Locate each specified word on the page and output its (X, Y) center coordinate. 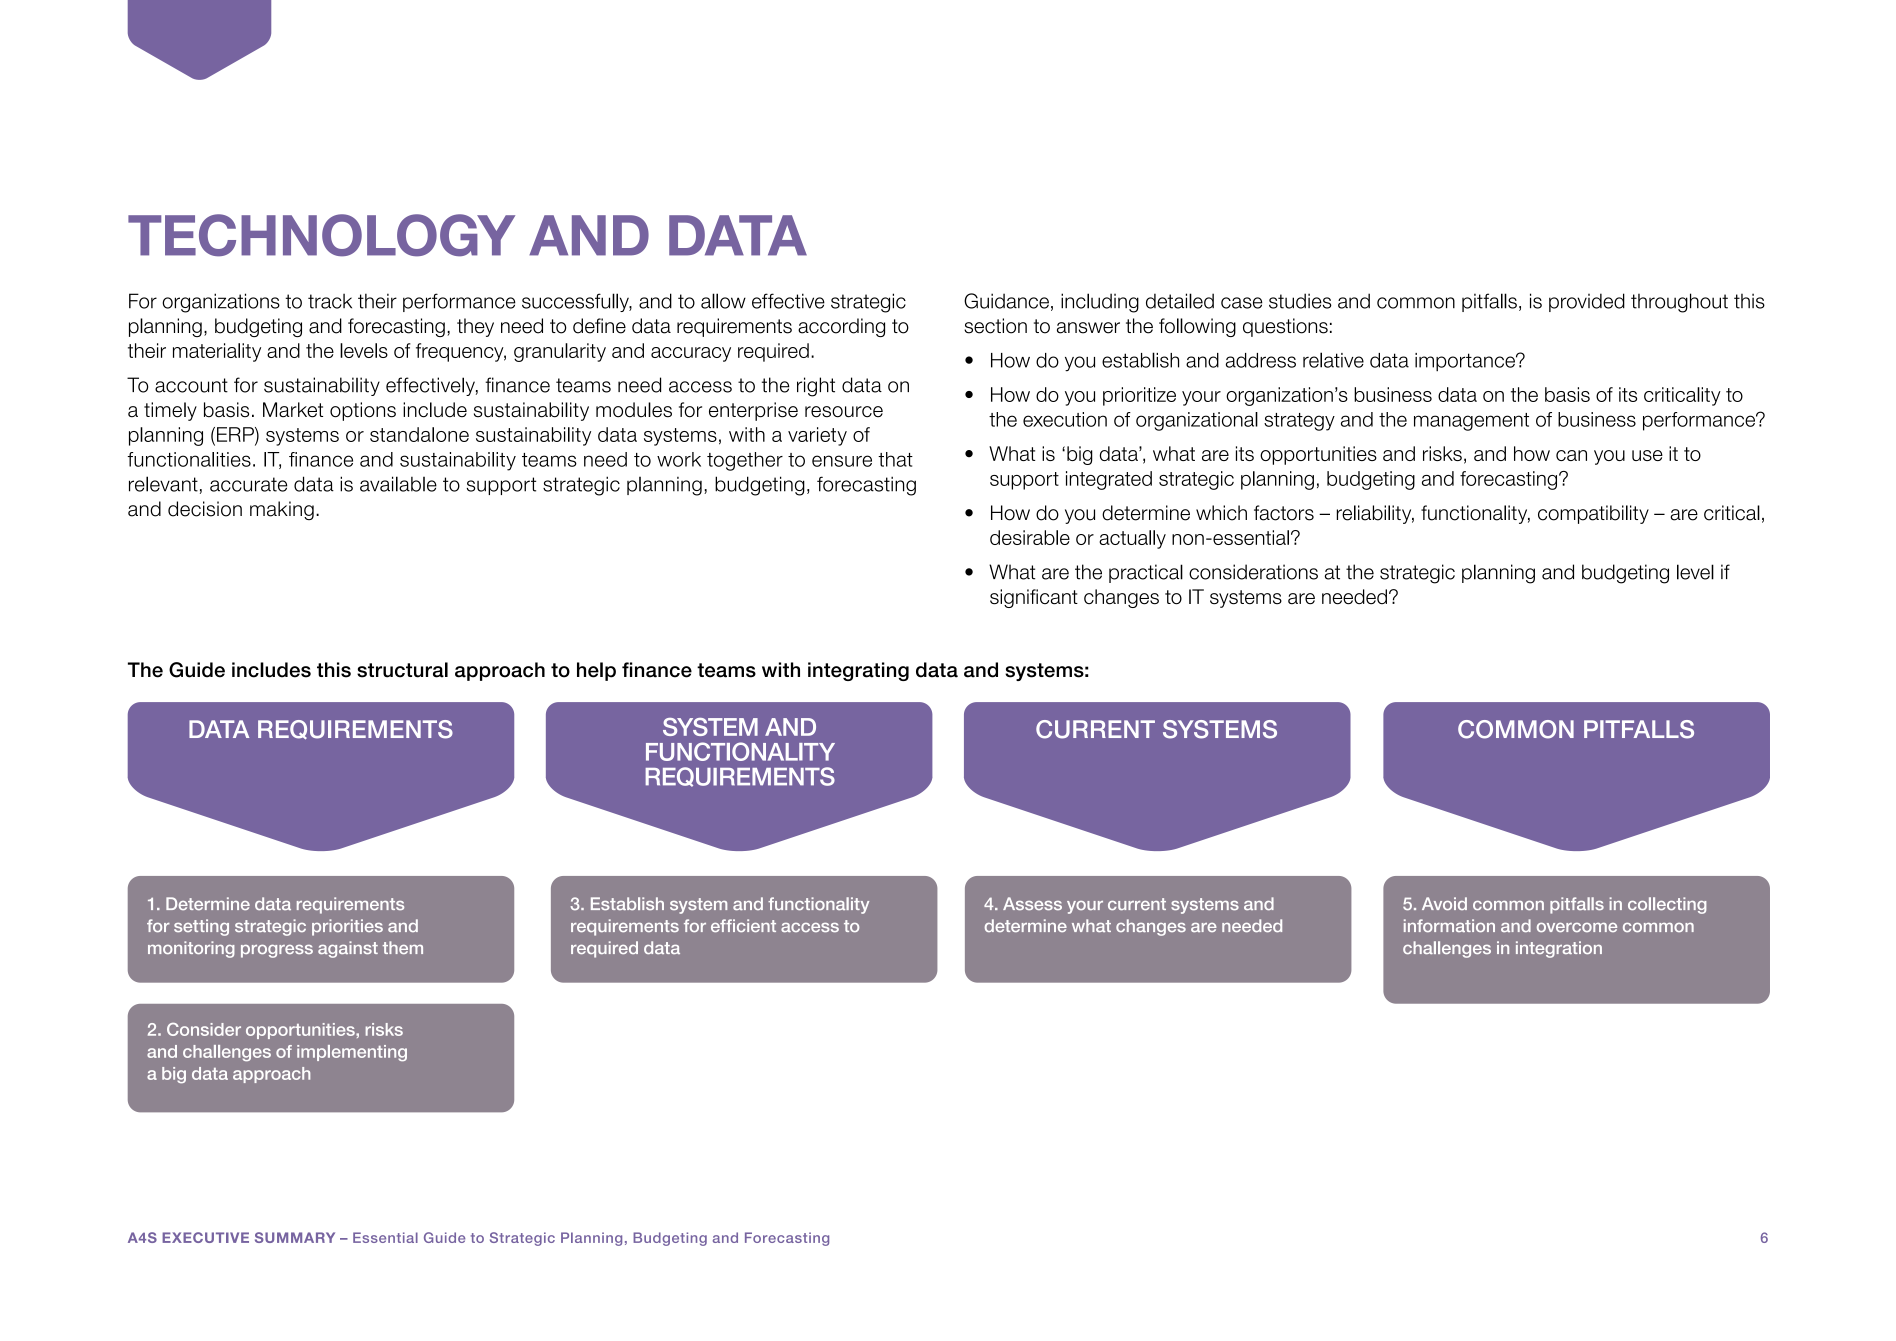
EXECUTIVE (205, 1237)
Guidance (1006, 301)
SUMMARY (295, 1237)
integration (1559, 949)
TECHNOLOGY (321, 235)
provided (1587, 302)
